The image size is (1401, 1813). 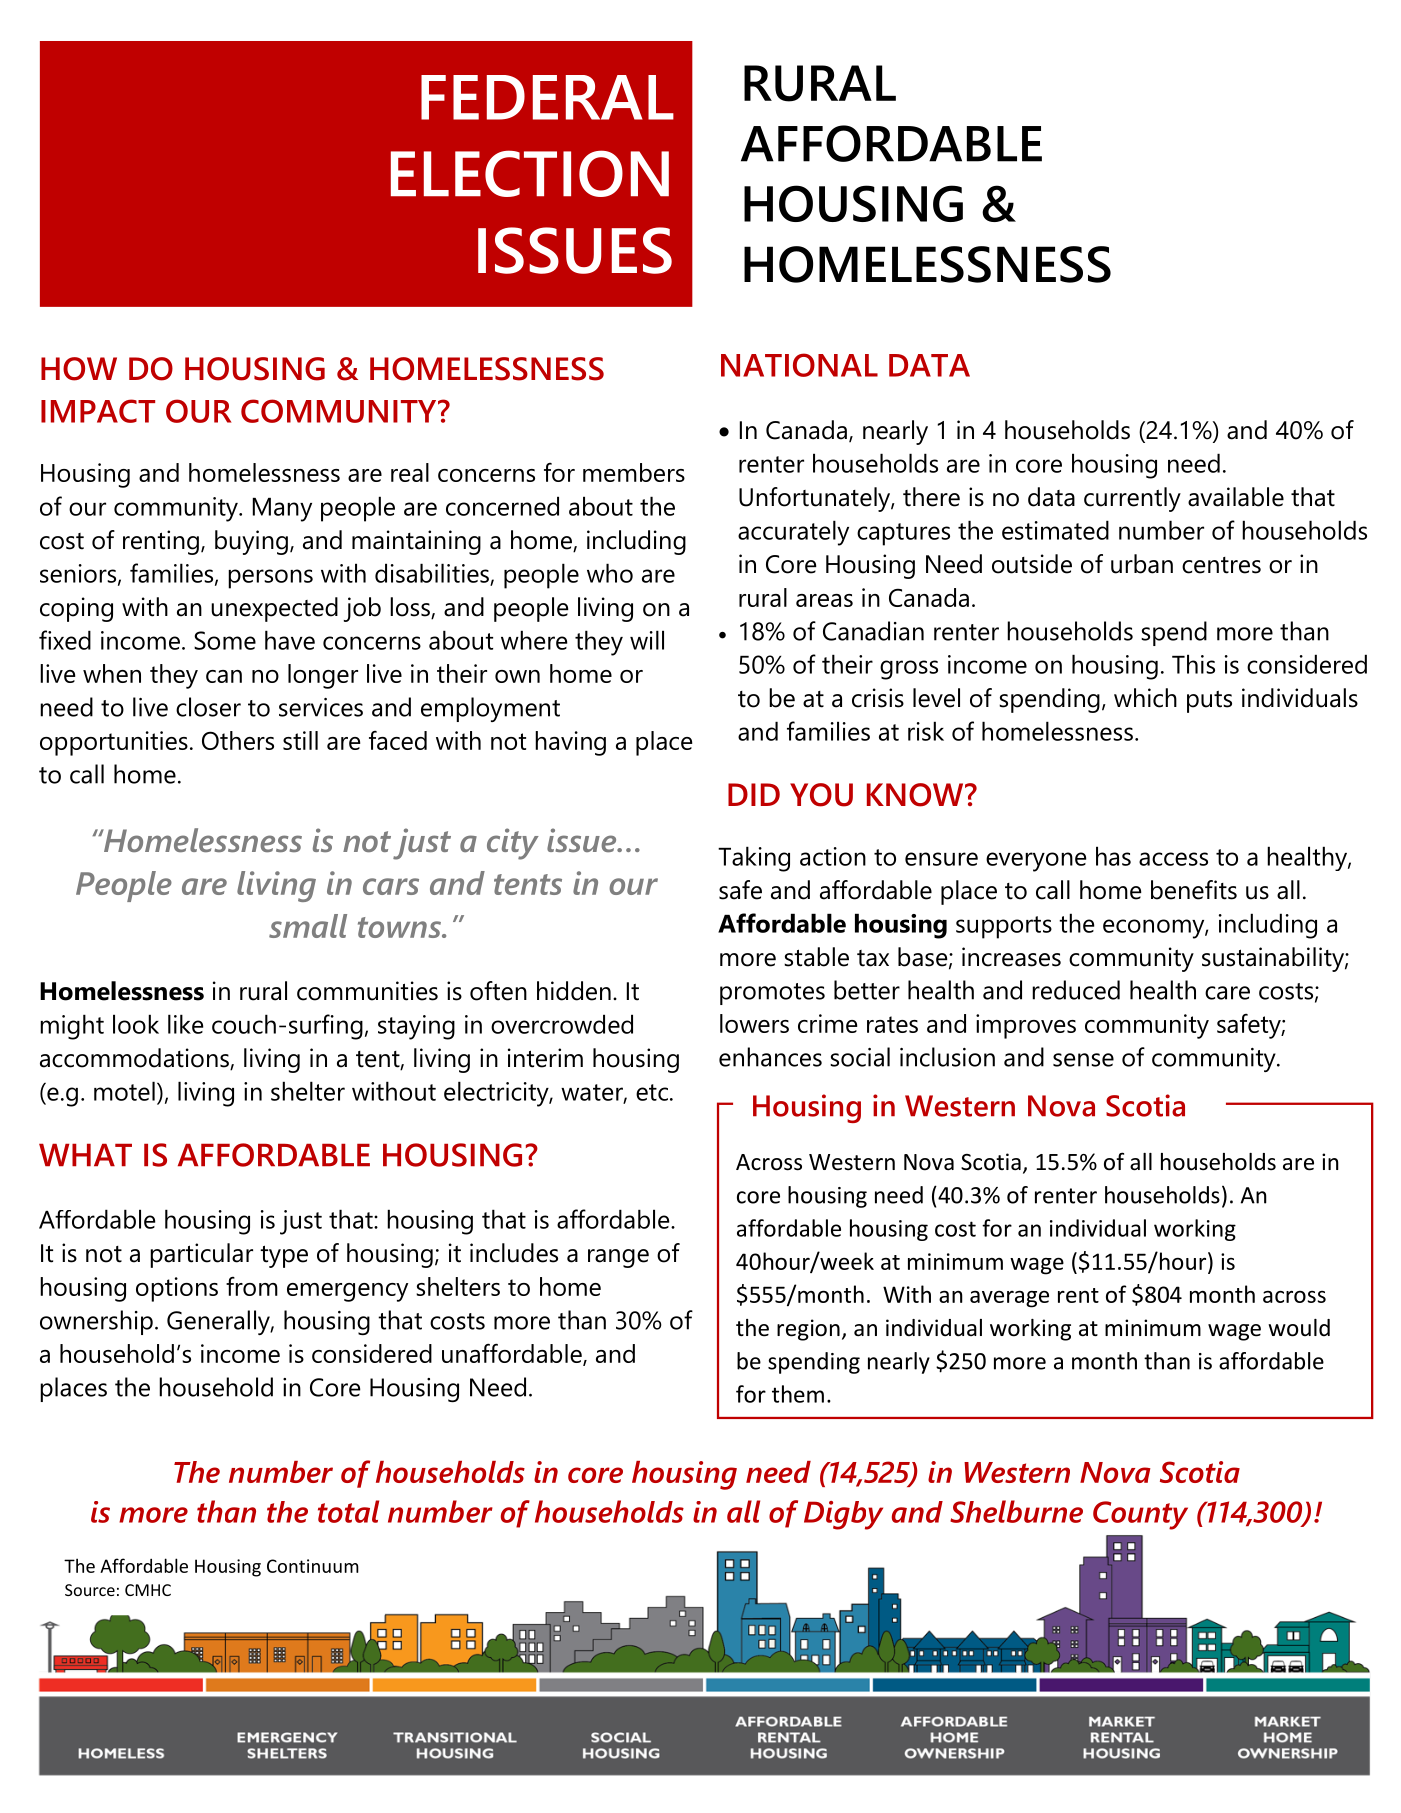 I want to click on FEDERAL, so click(x=547, y=97).
